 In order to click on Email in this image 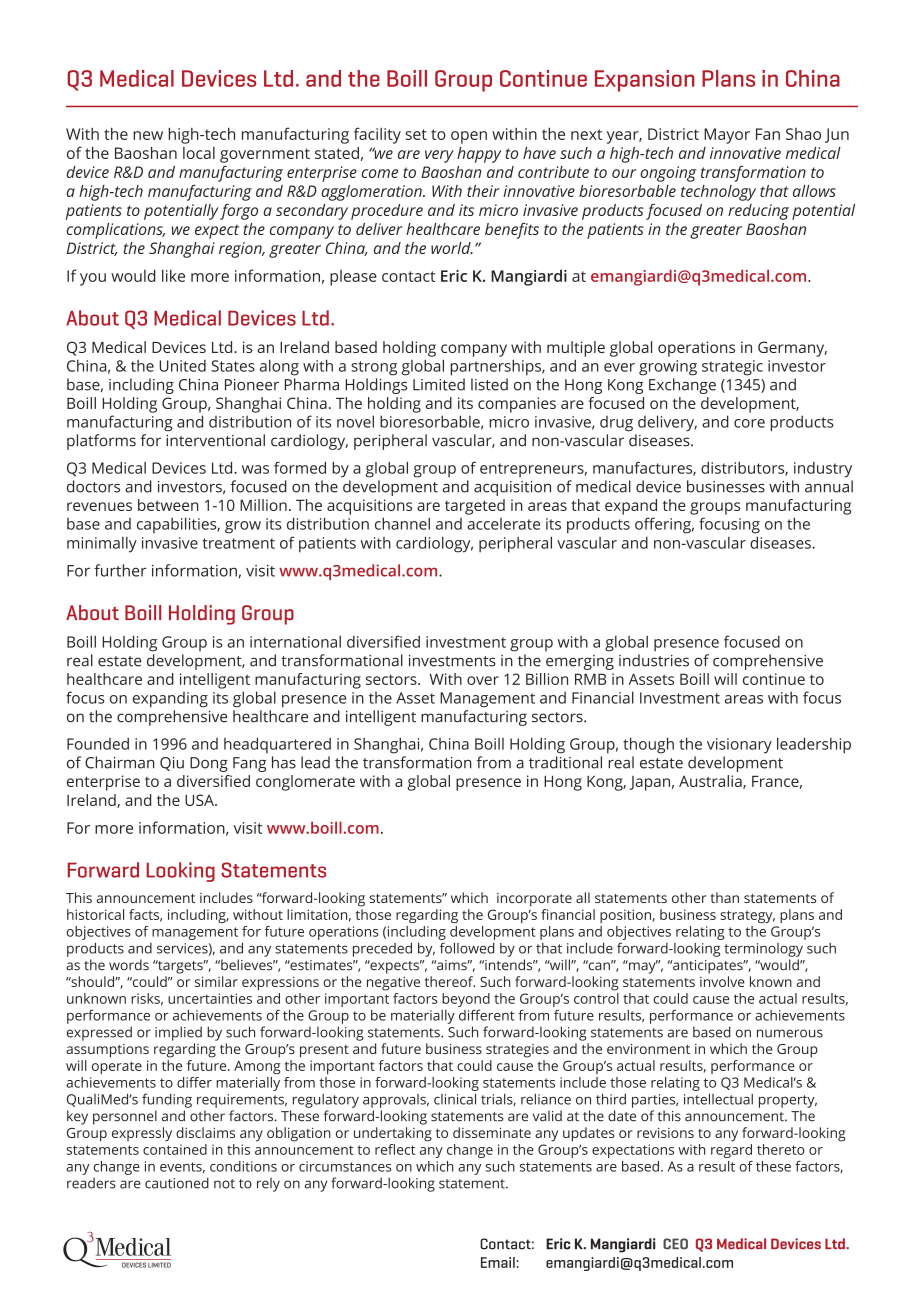, I will do `click(498, 1262)`.
